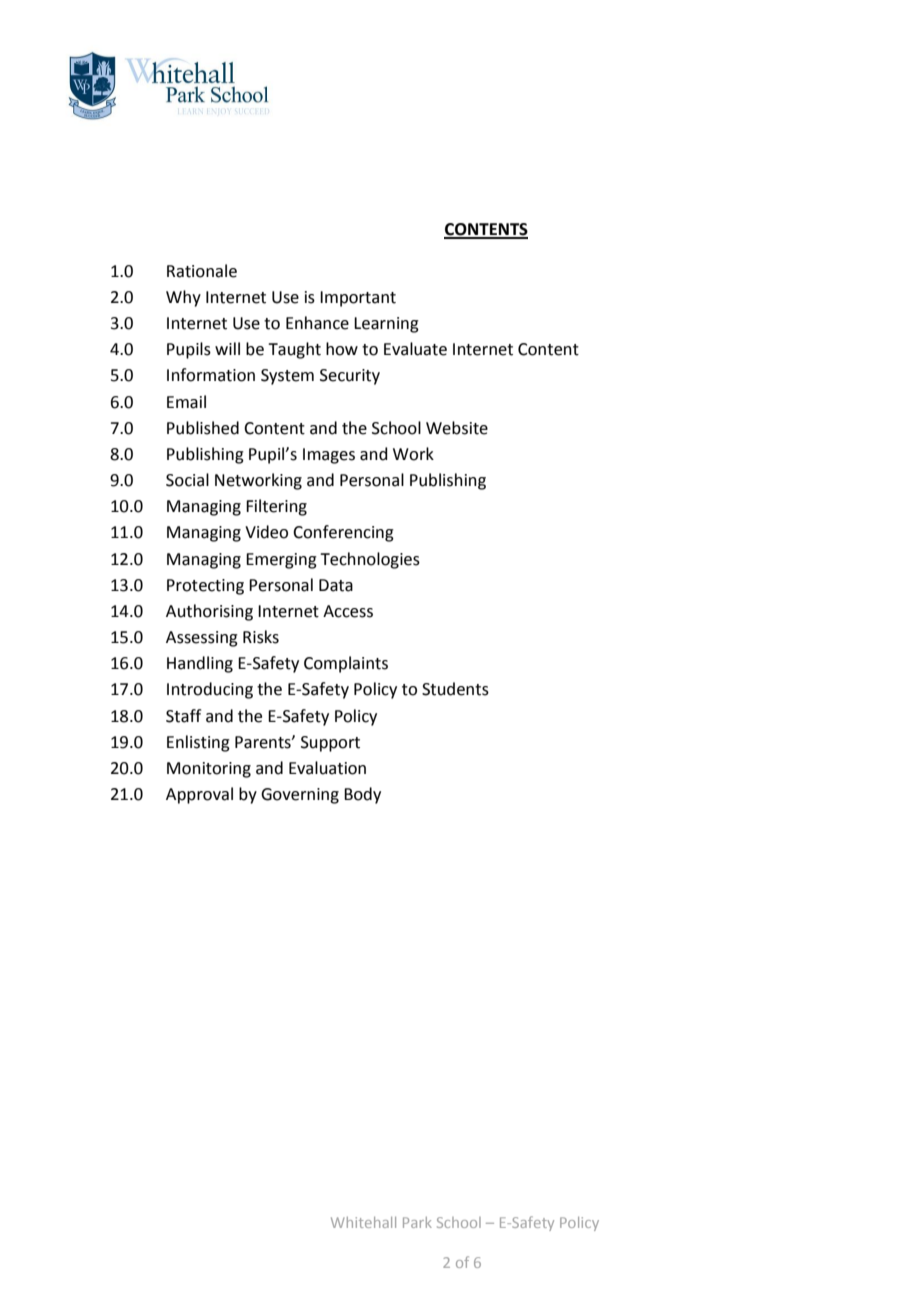 The height and width of the screenshot is (1308, 924). Describe the element at coordinates (202, 271) in the screenshot. I see `Rationale` at that location.
